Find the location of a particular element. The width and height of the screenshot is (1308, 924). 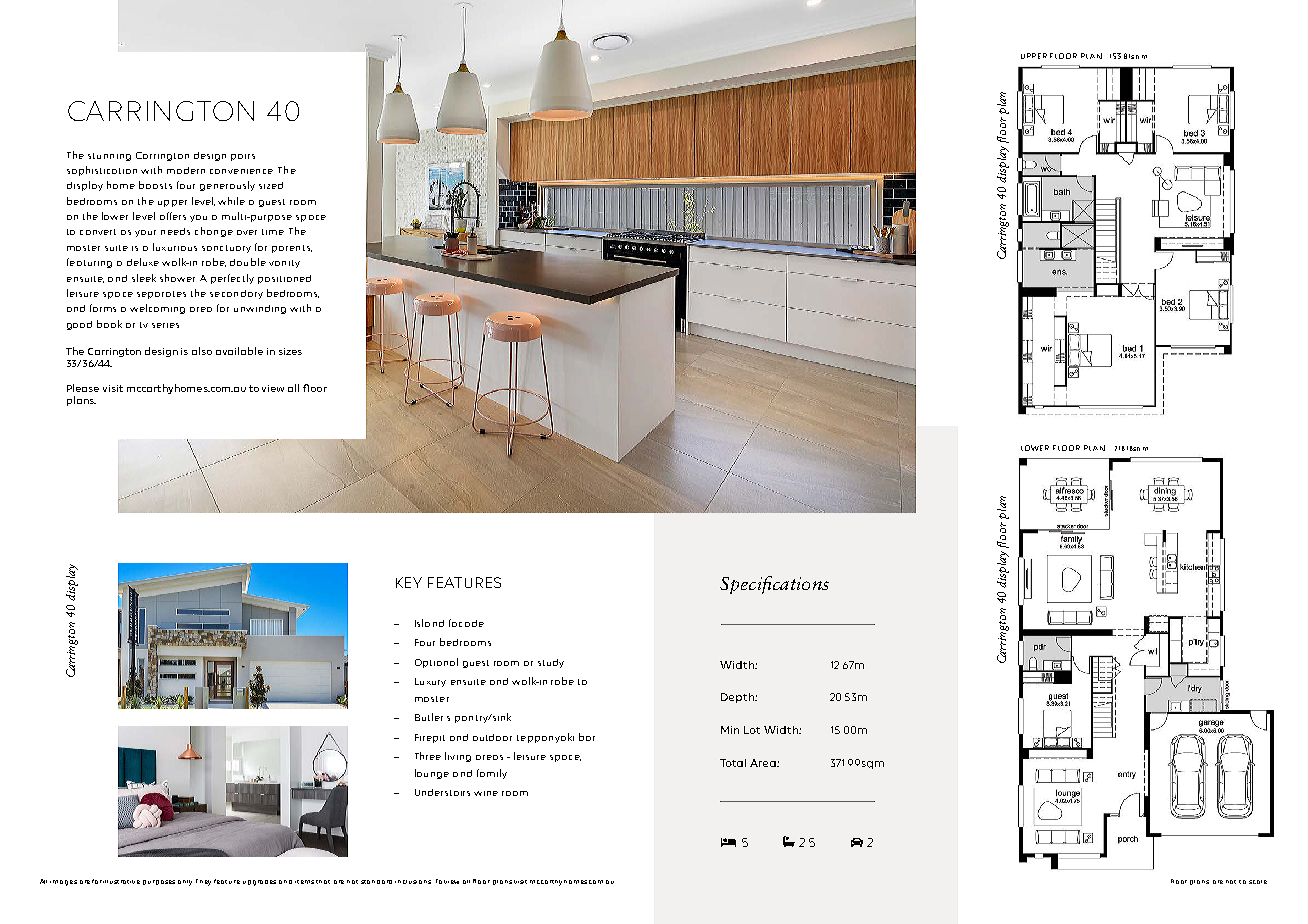

wine is located at coordinates (486, 793).
